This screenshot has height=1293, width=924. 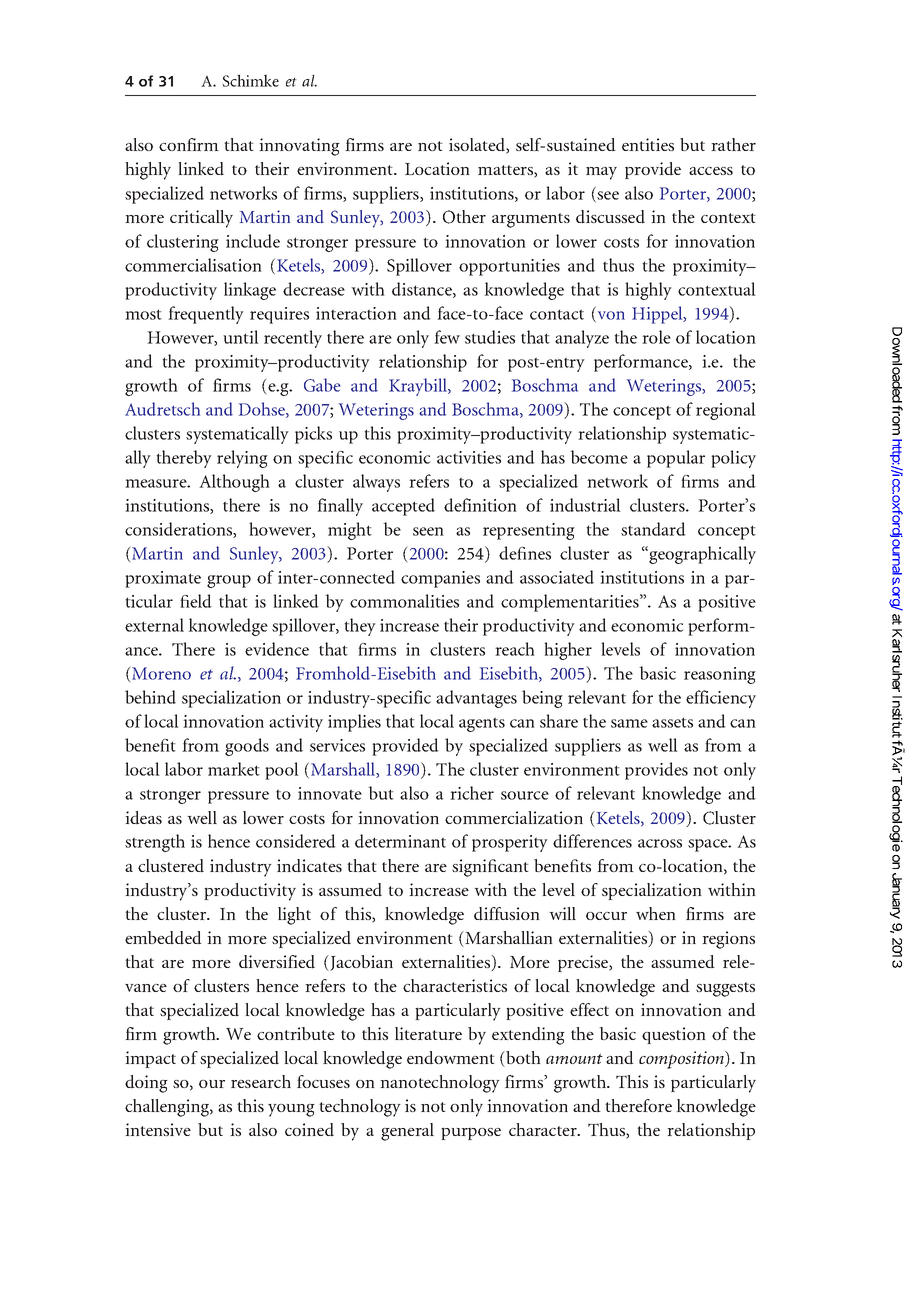 What do you see at coordinates (648, 144) in the screenshot?
I see `entities` at bounding box center [648, 144].
